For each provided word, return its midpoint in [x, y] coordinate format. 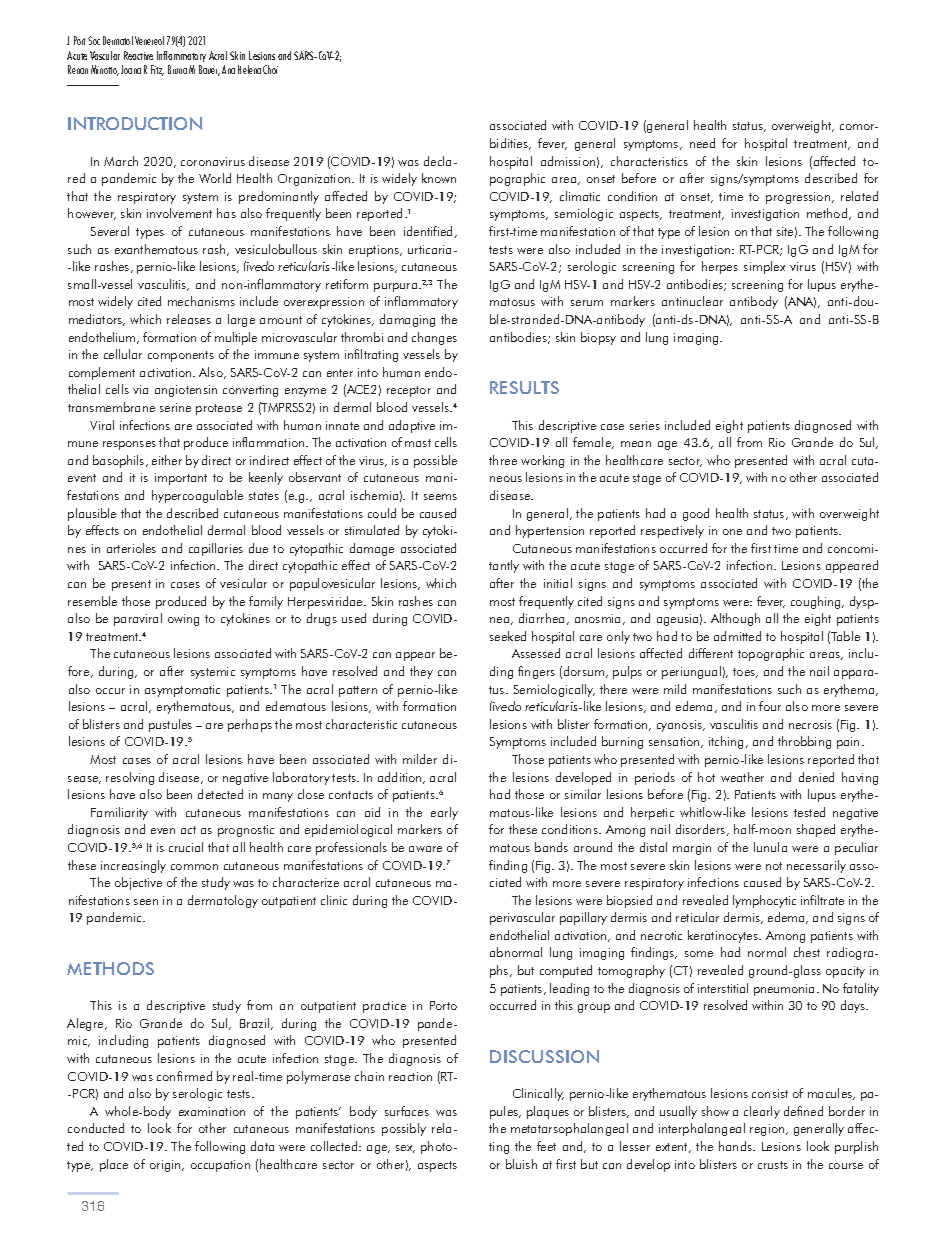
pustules [170, 725]
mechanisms [201, 301]
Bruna [177, 69]
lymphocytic [764, 901]
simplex [764, 267]
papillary [583, 918]
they [421, 672]
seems [440, 497]
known [439, 178]
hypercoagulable [197, 496]
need [702, 143]
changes [434, 338]
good [696, 514]
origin [166, 1166]
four [770, 706]
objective [138, 883]
